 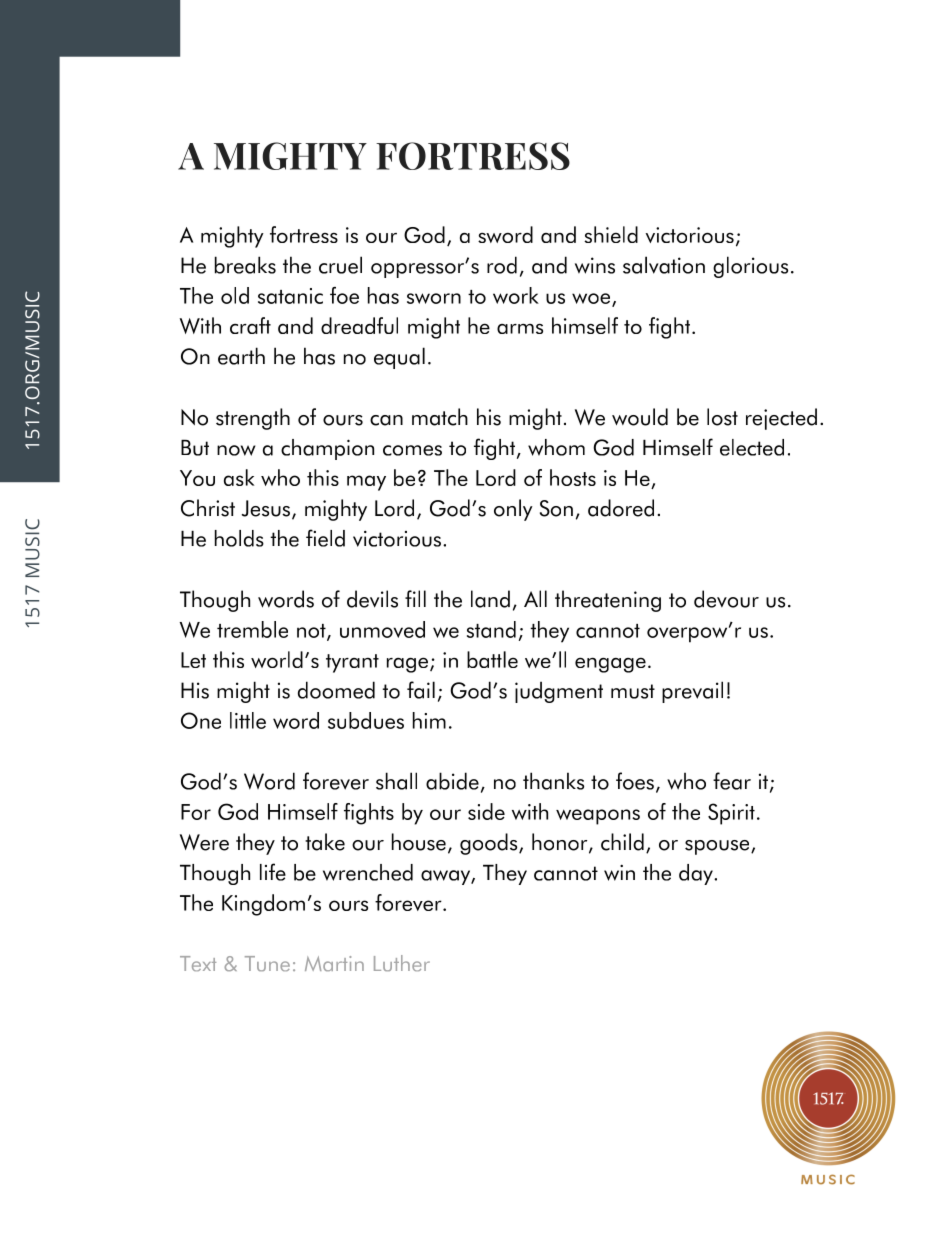 What do you see at coordinates (267, 963) in the page?
I see `Tune` at bounding box center [267, 963].
